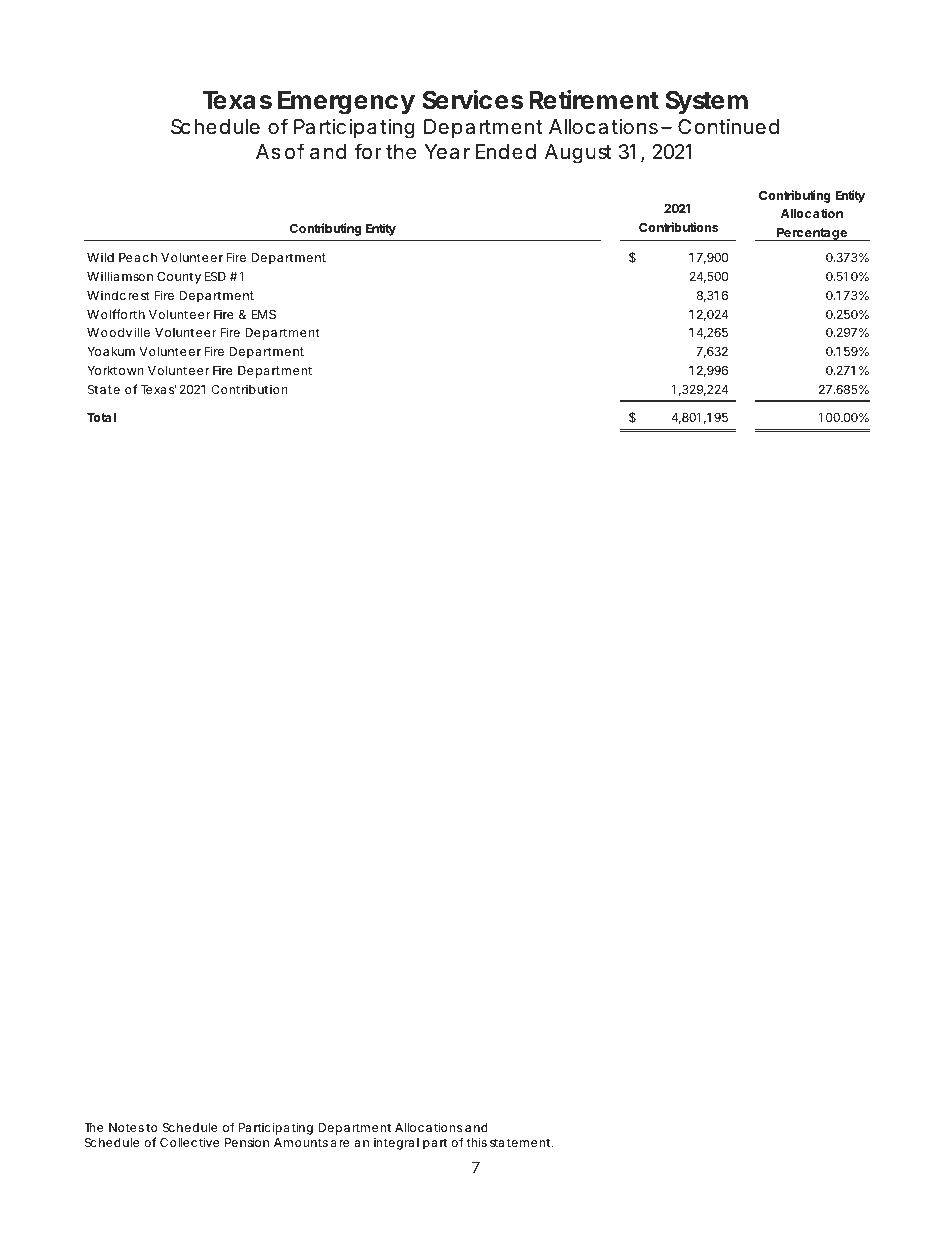 The width and height of the screenshot is (952, 1233). What do you see at coordinates (728, 126) in the screenshot?
I see `Continued` at bounding box center [728, 126].
